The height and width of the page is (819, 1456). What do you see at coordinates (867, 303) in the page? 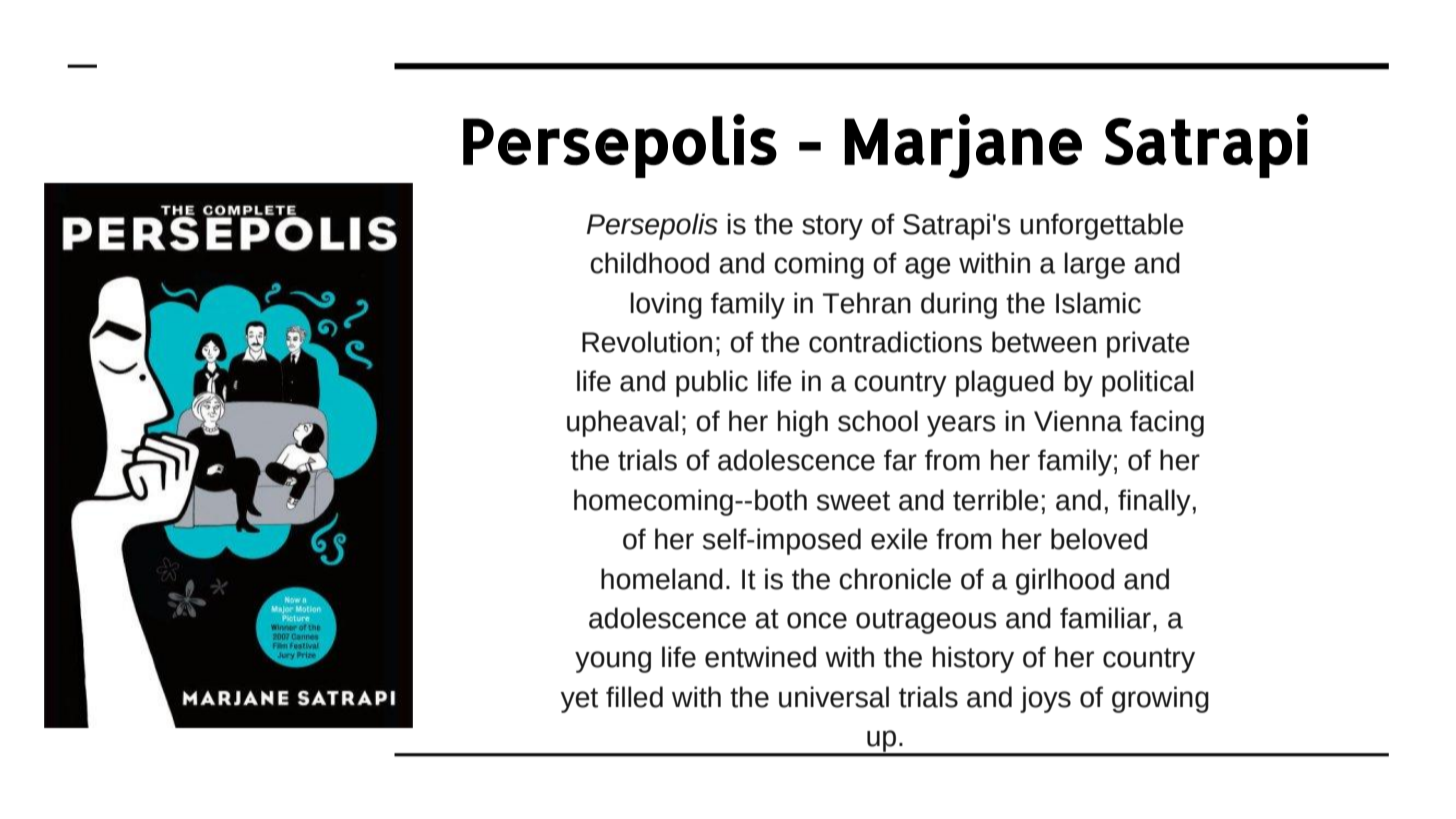
I see `Tehran` at bounding box center [867, 303].
